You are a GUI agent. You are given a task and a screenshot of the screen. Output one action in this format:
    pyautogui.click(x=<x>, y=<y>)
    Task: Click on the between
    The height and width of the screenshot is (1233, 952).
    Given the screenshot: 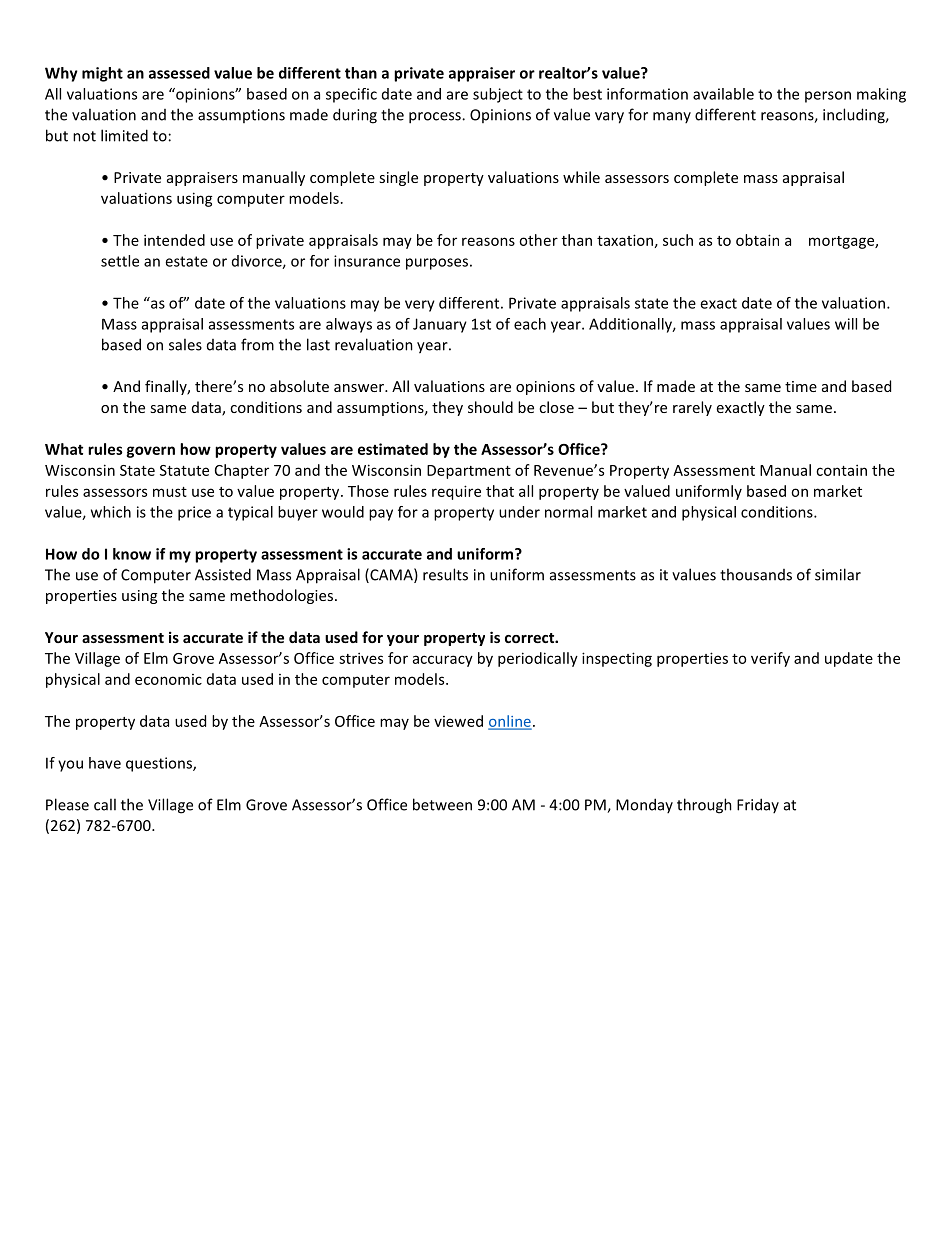 What is the action you would take?
    pyautogui.click(x=442, y=804)
